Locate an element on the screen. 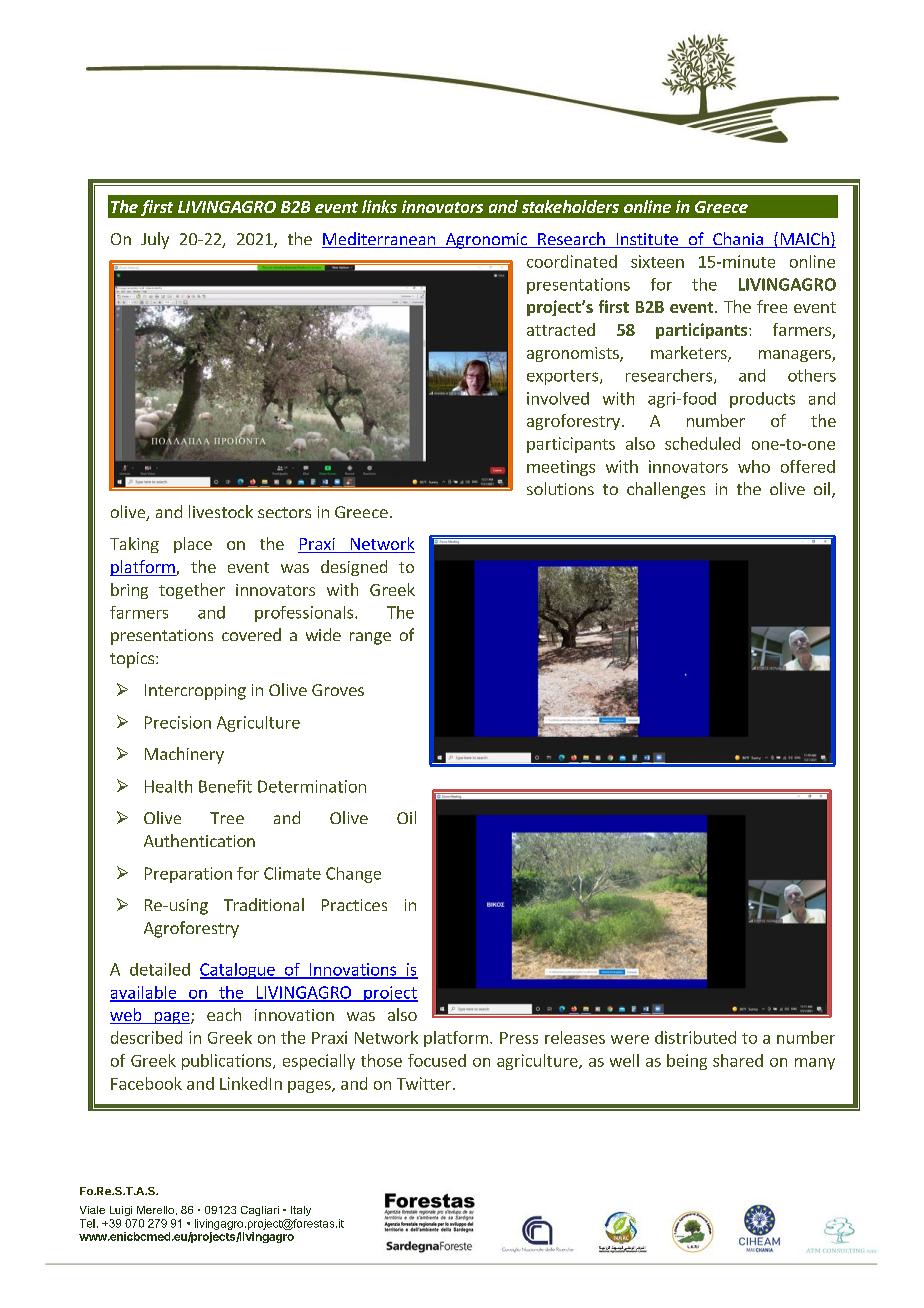 The height and width of the screenshot is (1308, 924). Luigi is located at coordinates (121, 1211).
